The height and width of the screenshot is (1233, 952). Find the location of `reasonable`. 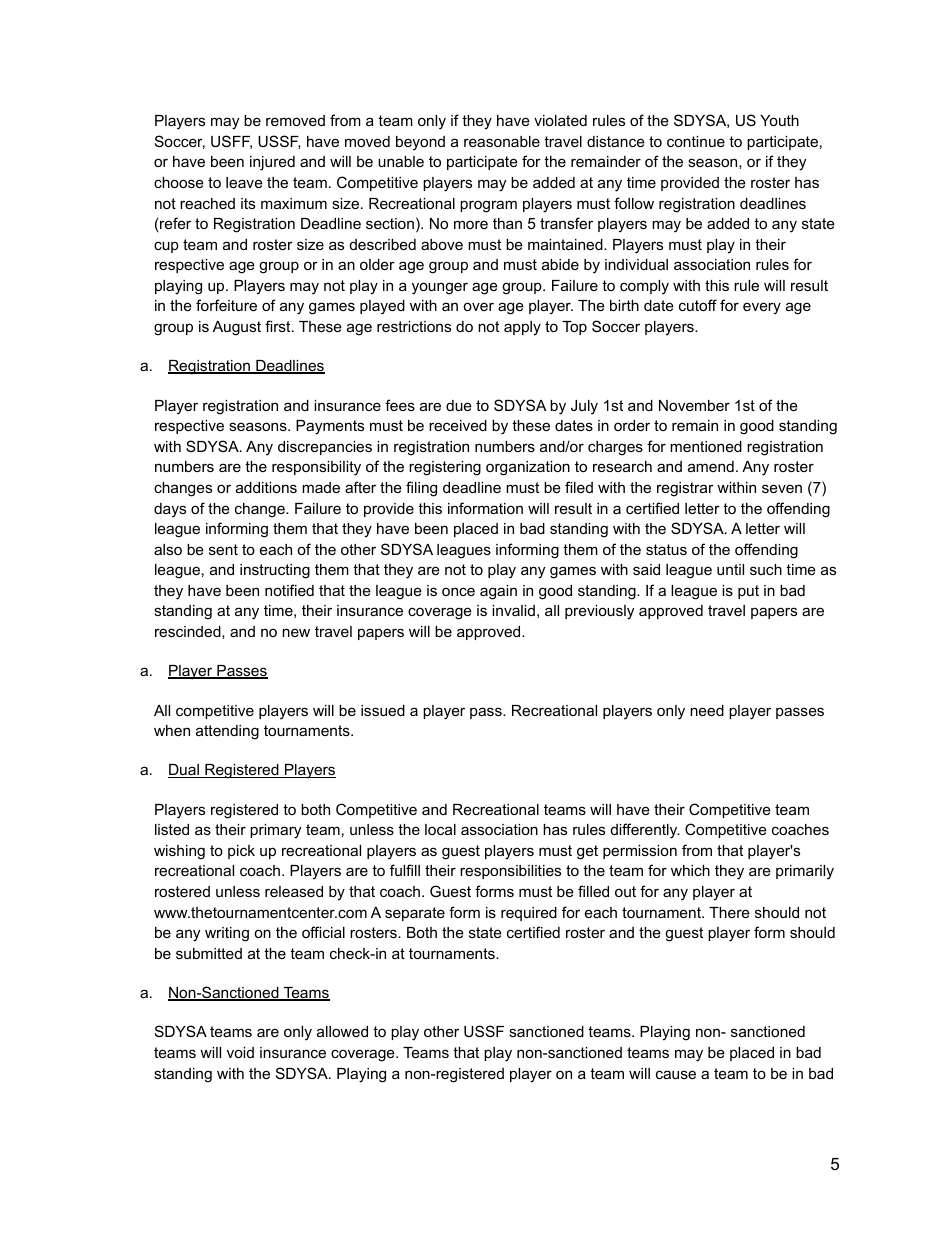

reasonable is located at coordinates (502, 141).
